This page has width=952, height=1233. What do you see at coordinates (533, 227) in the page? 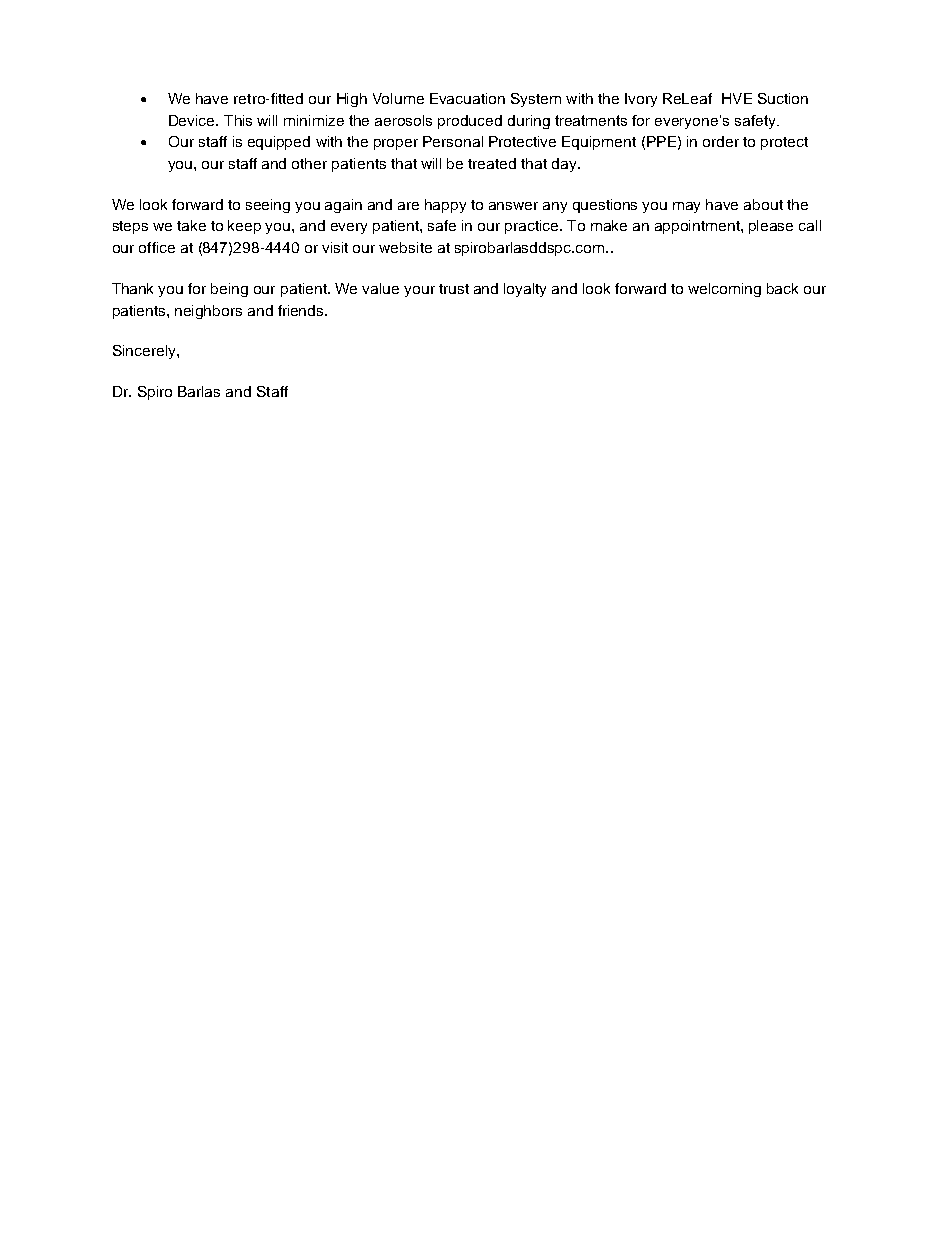
I see `practice` at bounding box center [533, 227].
